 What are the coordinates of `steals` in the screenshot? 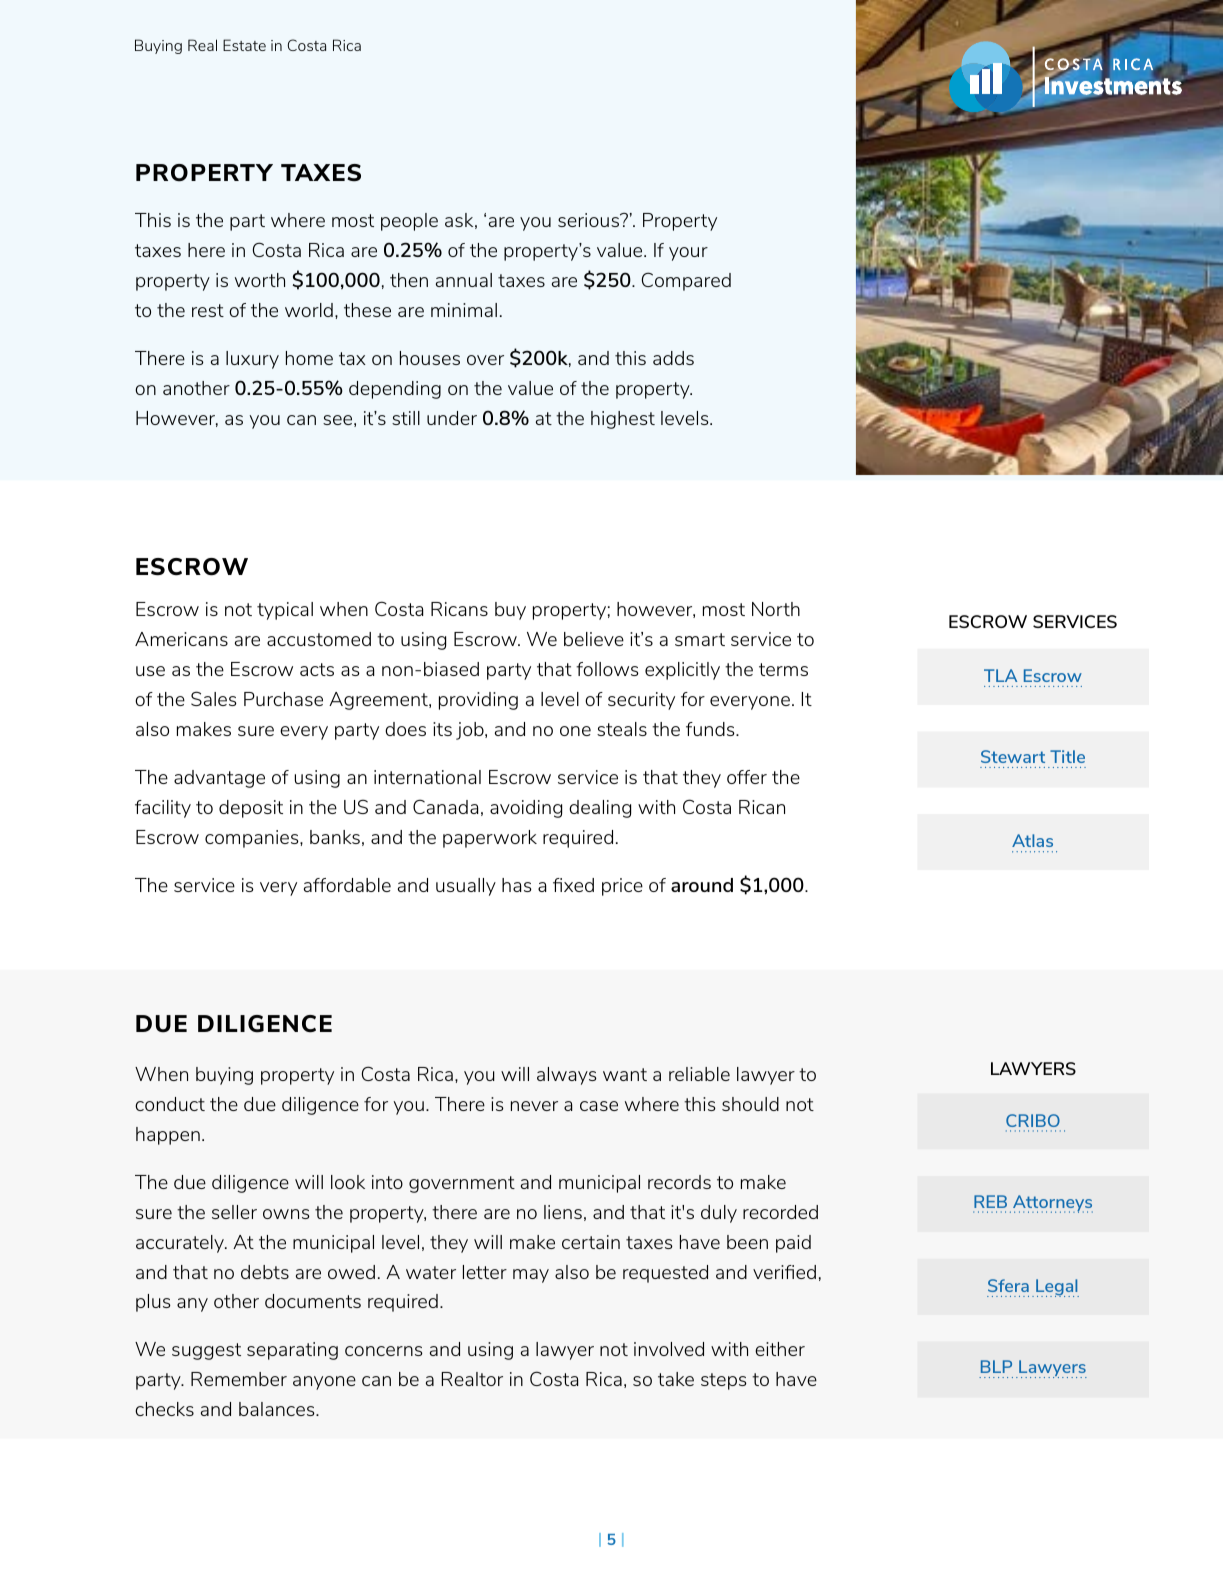 It's located at (622, 729).
